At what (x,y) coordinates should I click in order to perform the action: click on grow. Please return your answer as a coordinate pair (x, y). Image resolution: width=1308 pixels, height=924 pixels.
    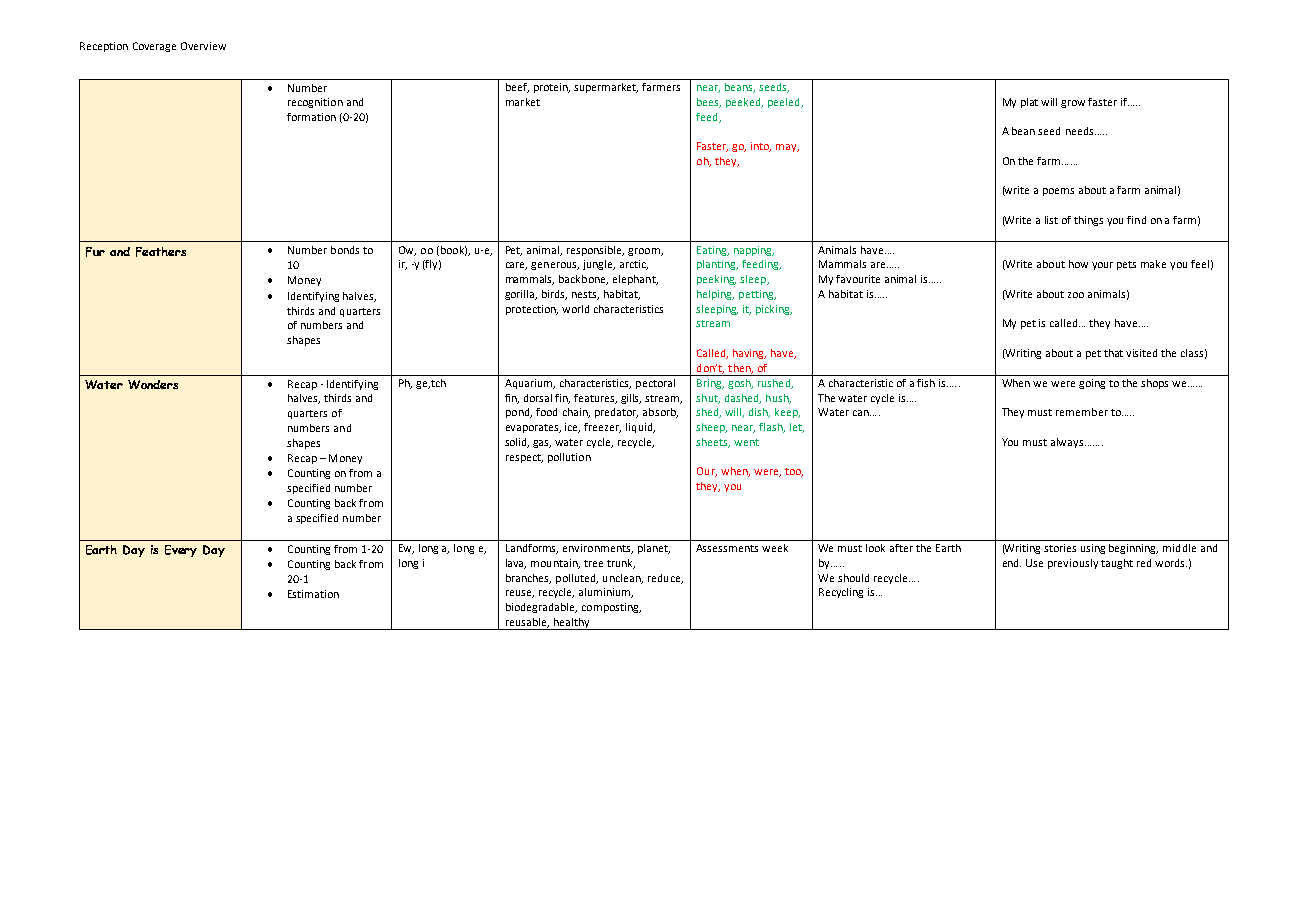
    Looking at the image, I should click on (1073, 104).
